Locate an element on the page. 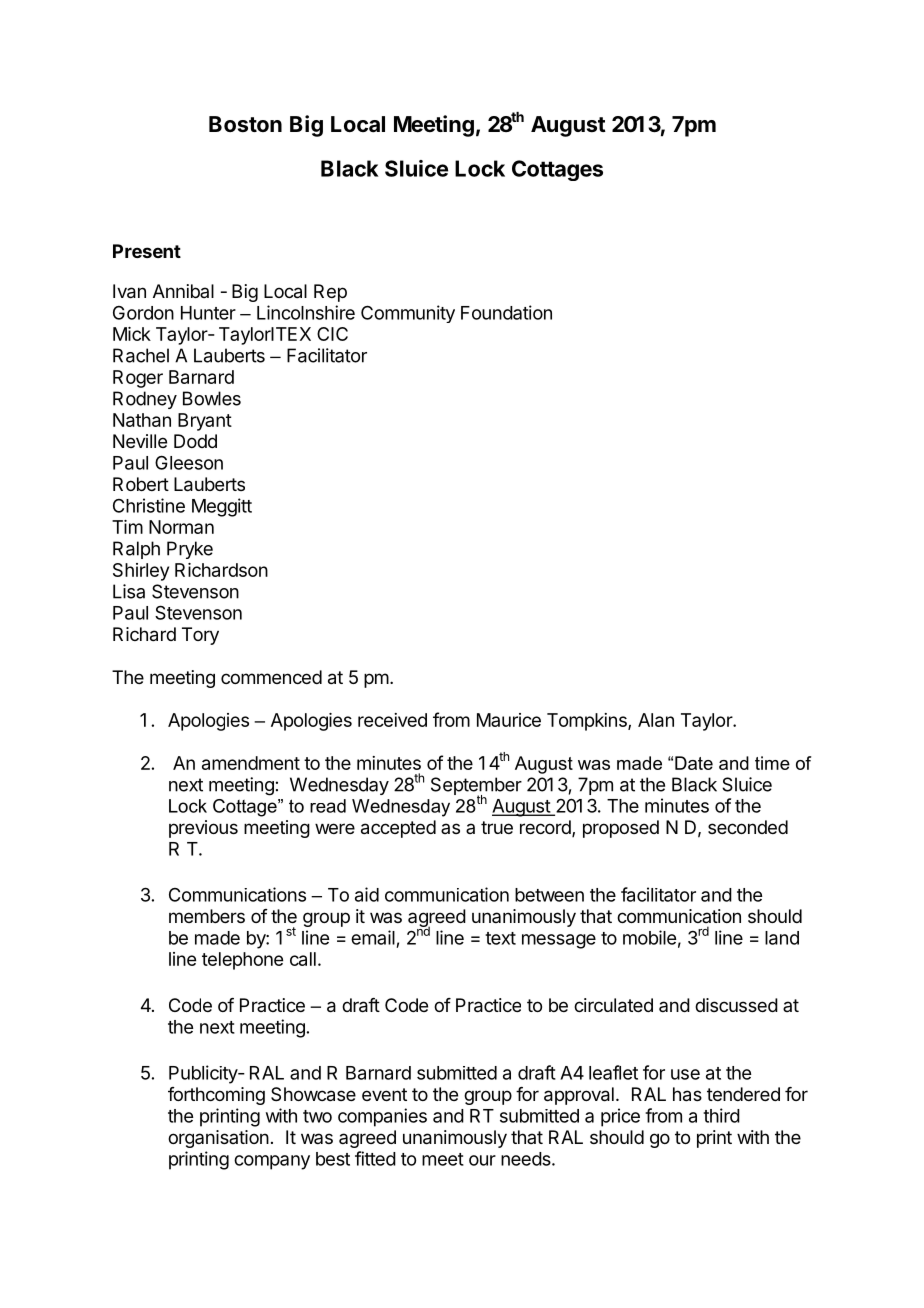 The width and height of the document is (924, 1308). Boston is located at coordinates (245, 124).
